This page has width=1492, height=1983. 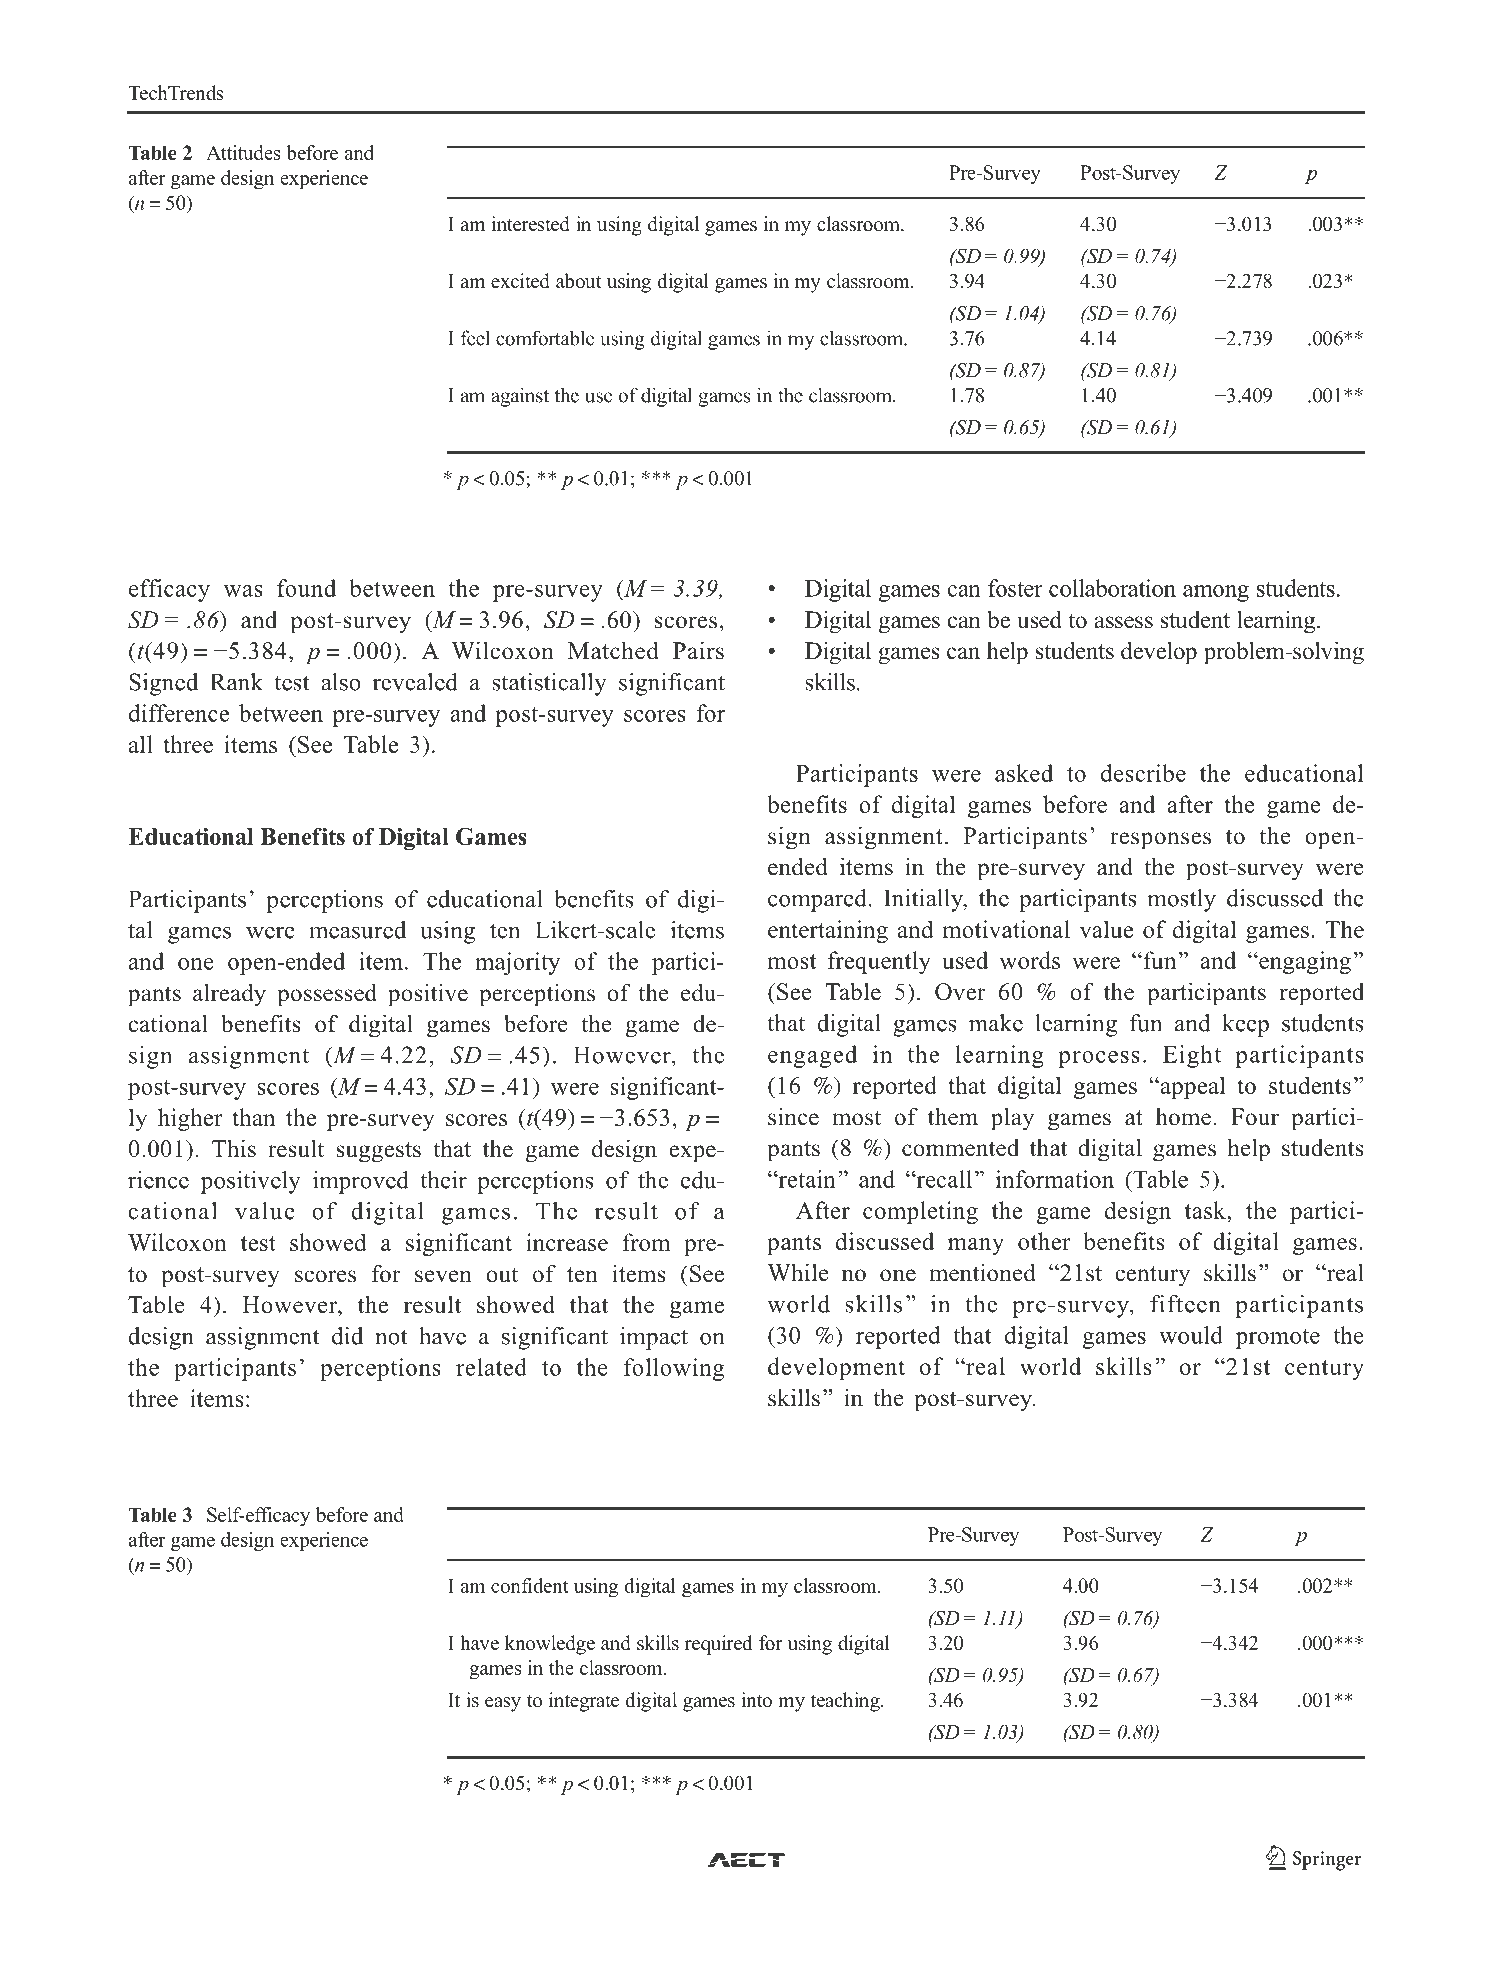 I want to click on found, so click(x=306, y=588).
